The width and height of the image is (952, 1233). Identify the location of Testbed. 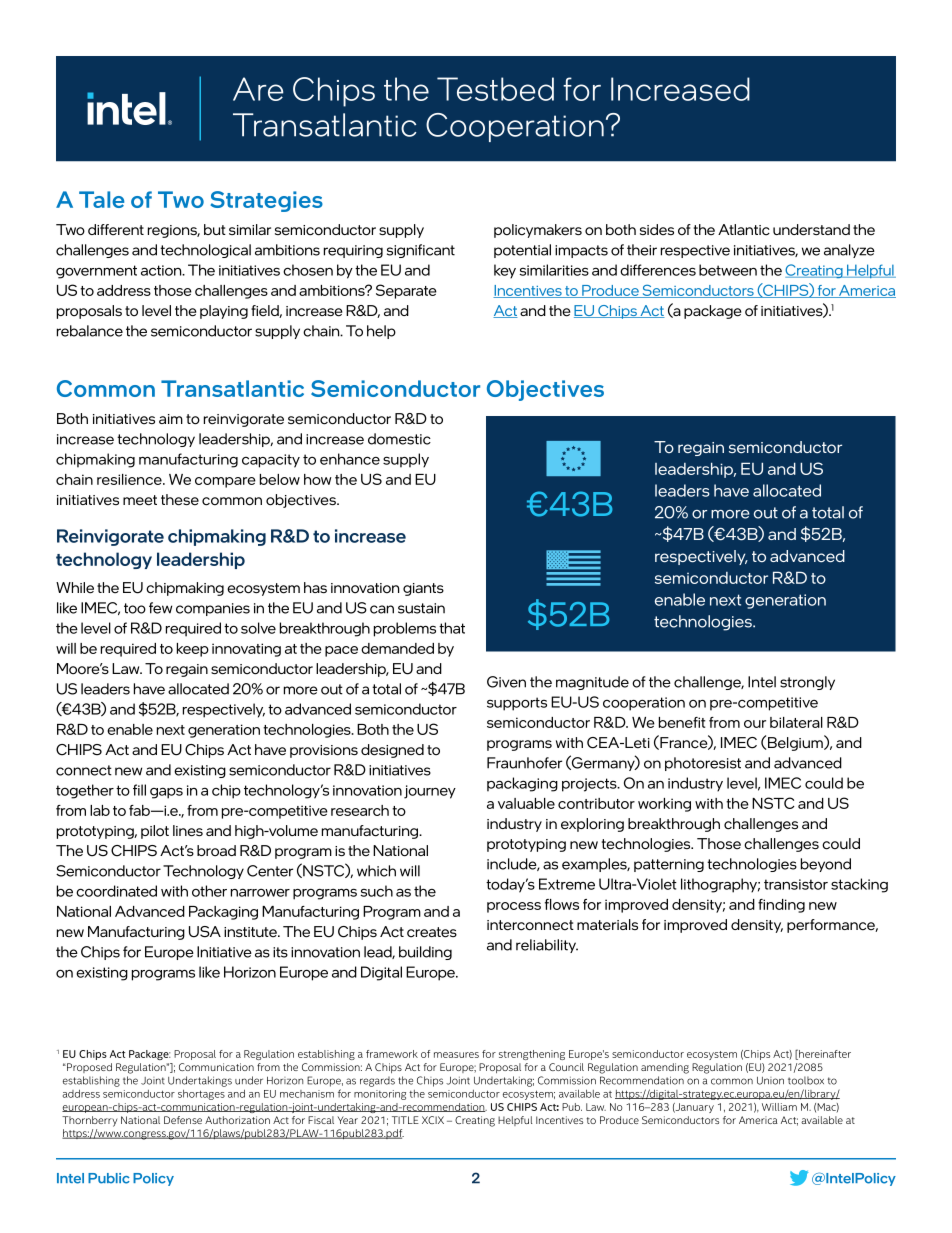
(495, 89).
